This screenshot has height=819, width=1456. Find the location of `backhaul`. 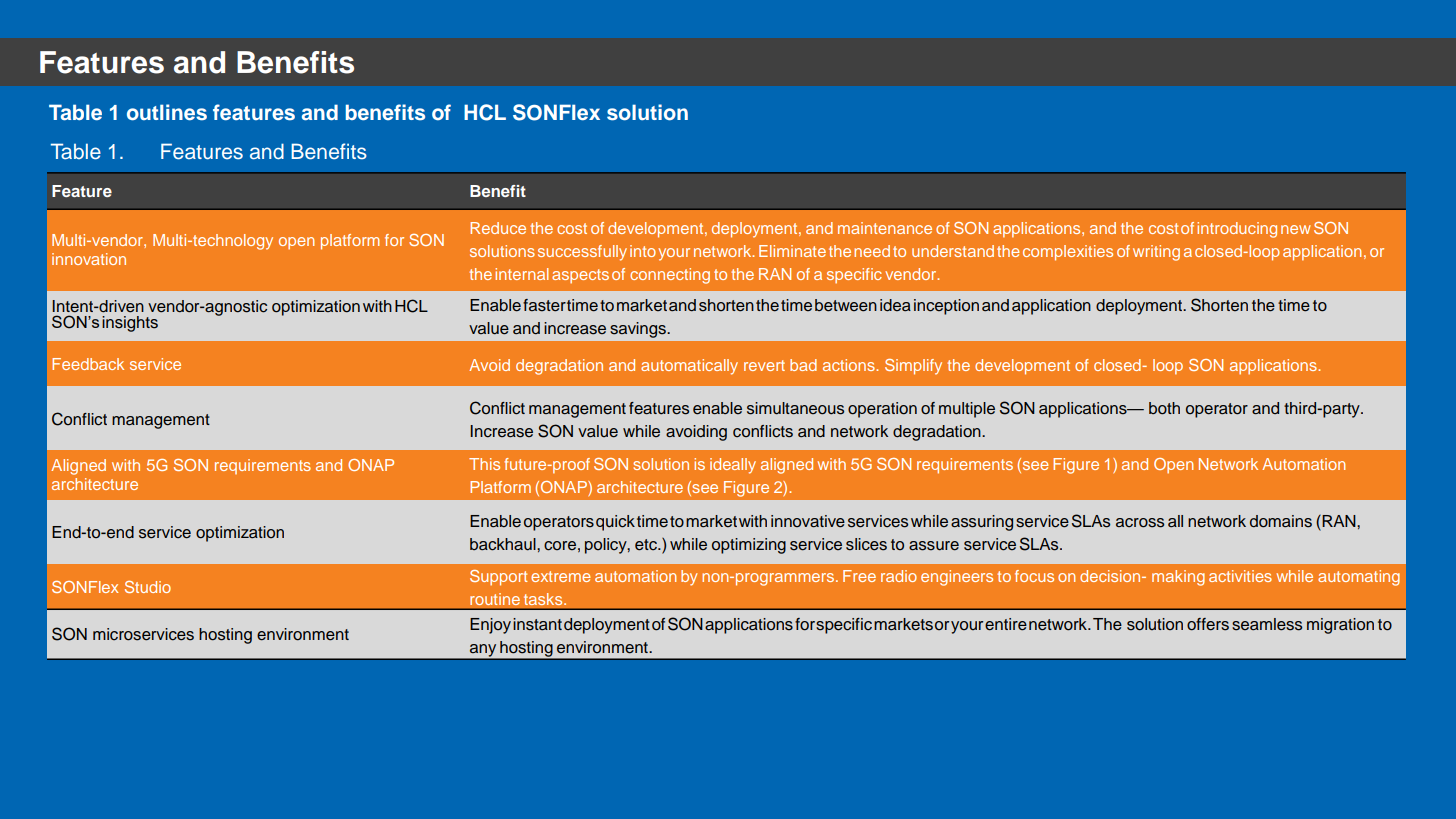

backhaul is located at coordinates (504, 544).
